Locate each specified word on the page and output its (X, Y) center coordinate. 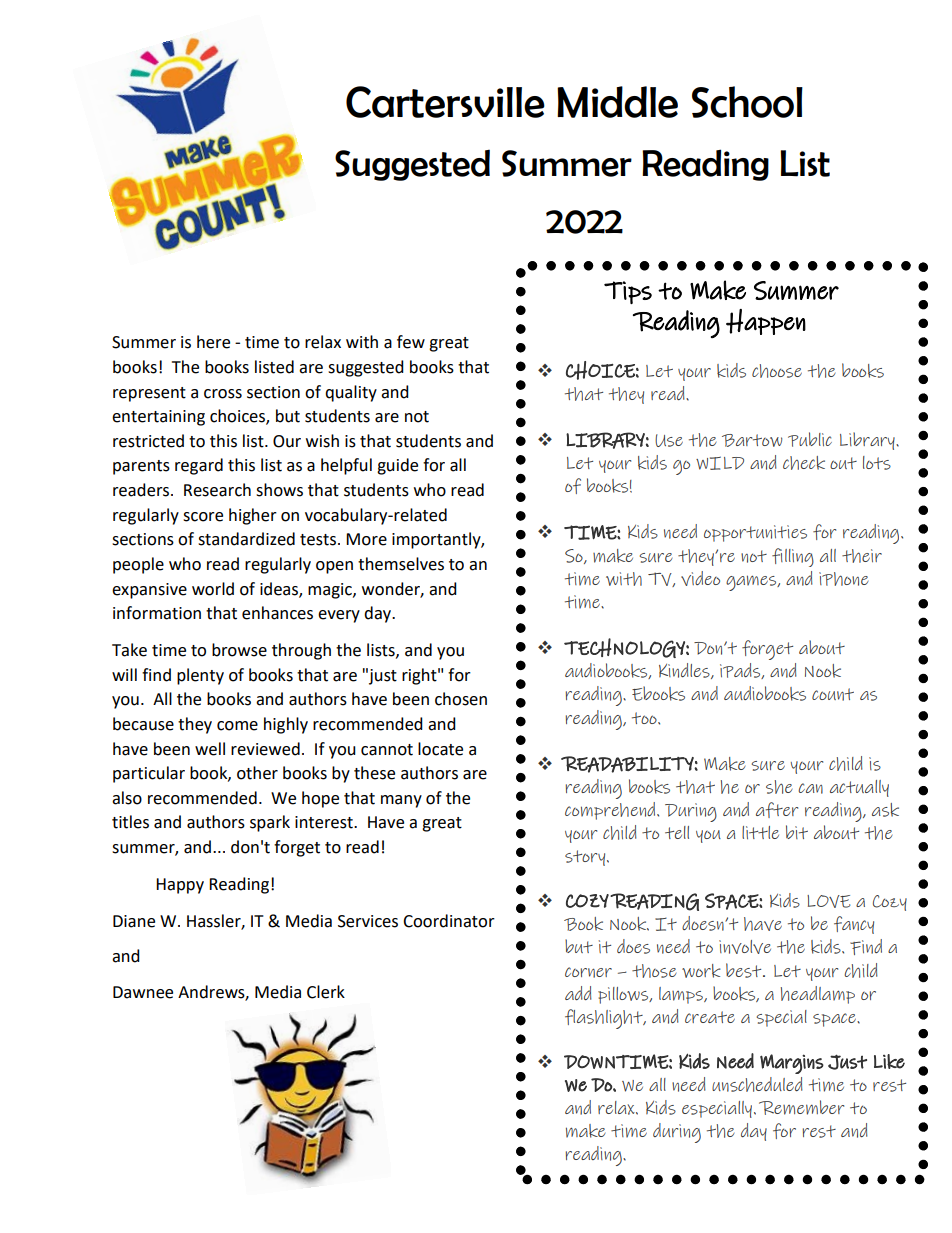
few (411, 342)
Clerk (326, 992)
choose (777, 371)
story (586, 858)
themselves (401, 564)
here (213, 342)
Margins (792, 1064)
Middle (617, 102)
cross (223, 394)
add (578, 993)
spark (270, 823)
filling (793, 557)
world (213, 589)
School (747, 102)
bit (797, 832)
